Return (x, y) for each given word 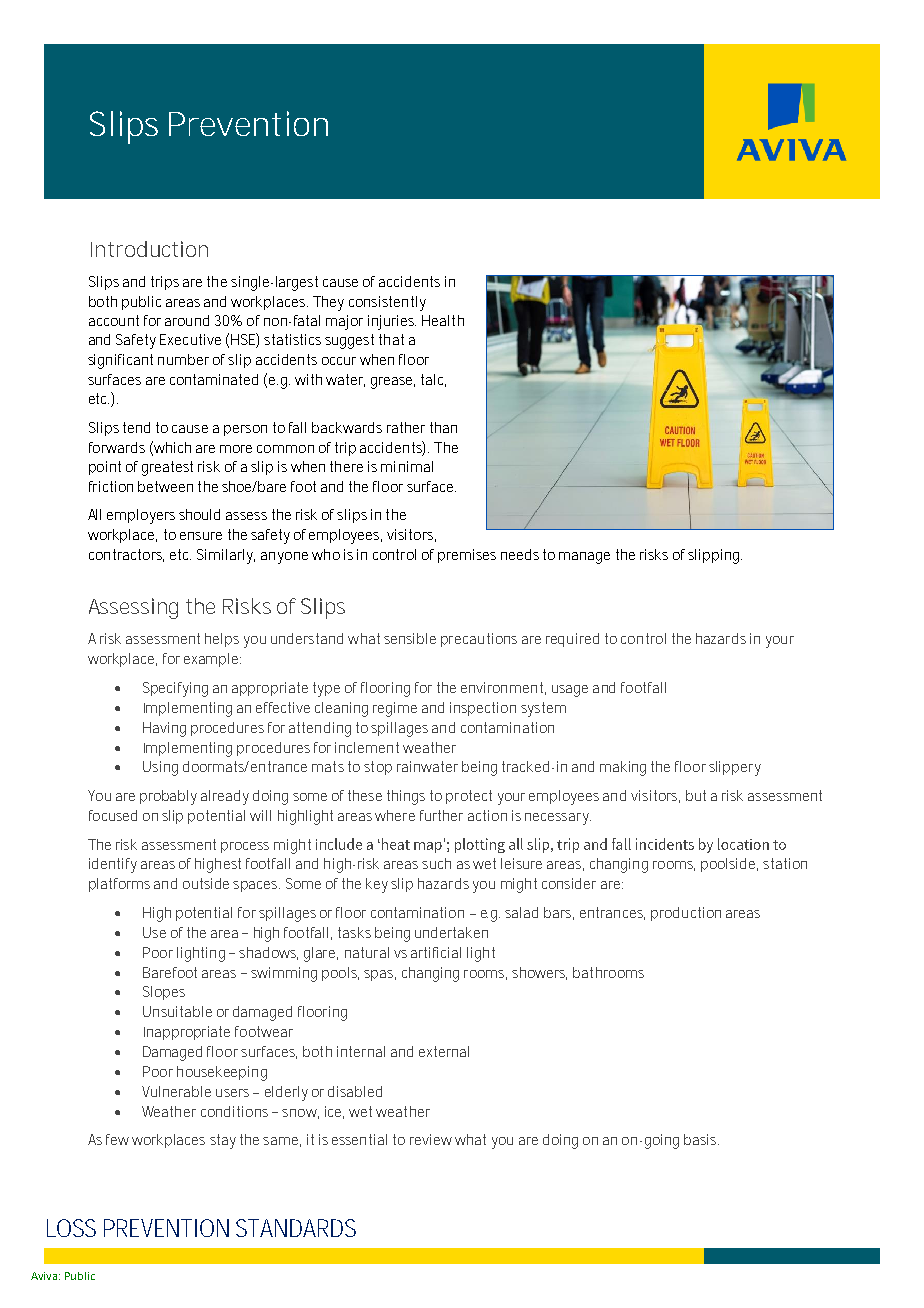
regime (395, 709)
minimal (407, 466)
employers (141, 516)
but (696, 795)
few (117, 1139)
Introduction (149, 249)
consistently (387, 303)
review (431, 1139)
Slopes (164, 993)
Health (443, 320)
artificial (436, 952)
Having (164, 729)
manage (584, 558)
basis (701, 1139)
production (686, 914)
